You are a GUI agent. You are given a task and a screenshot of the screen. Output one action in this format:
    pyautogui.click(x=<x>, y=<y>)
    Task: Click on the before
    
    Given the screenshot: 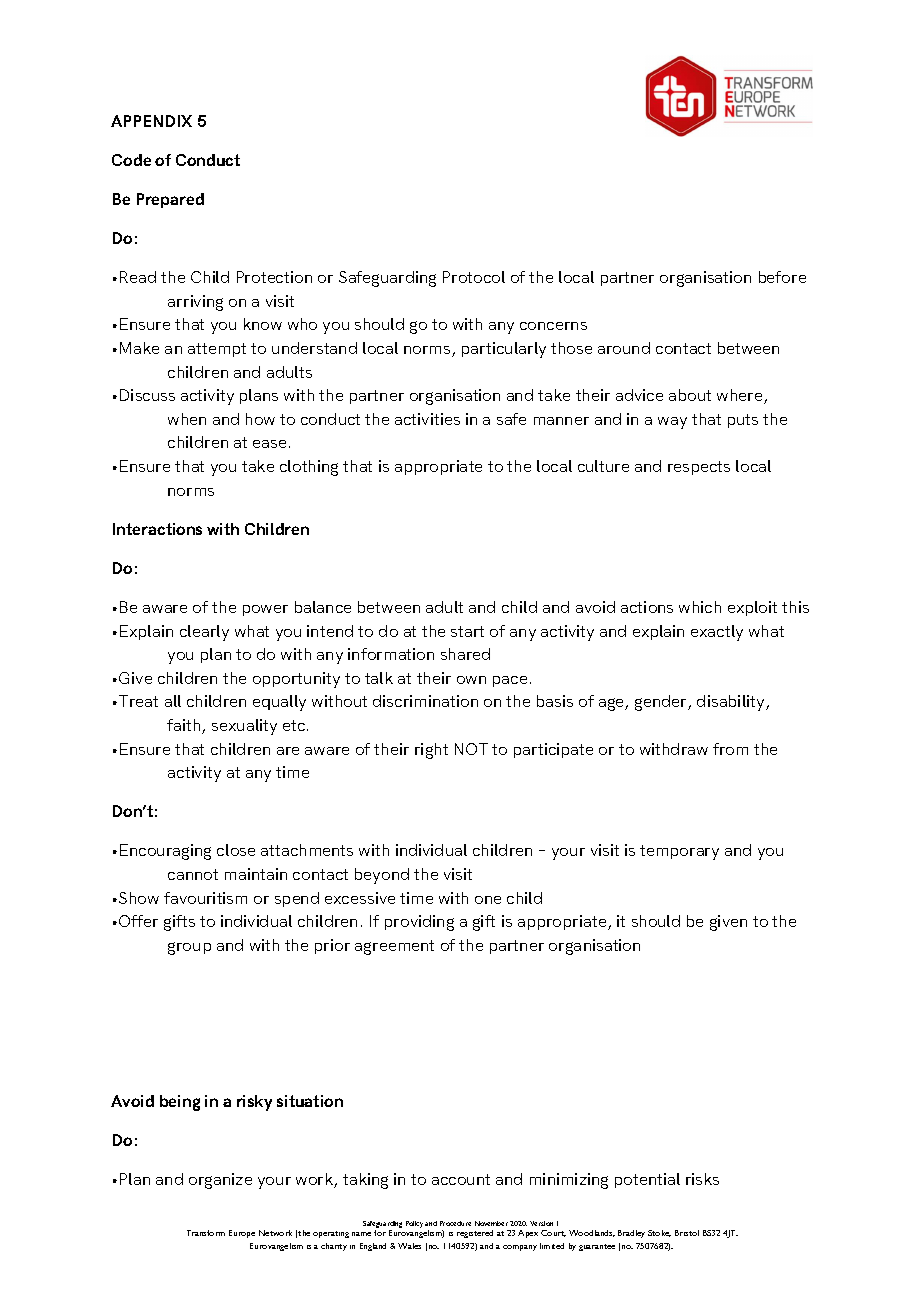 What is the action you would take?
    pyautogui.click(x=782, y=277)
